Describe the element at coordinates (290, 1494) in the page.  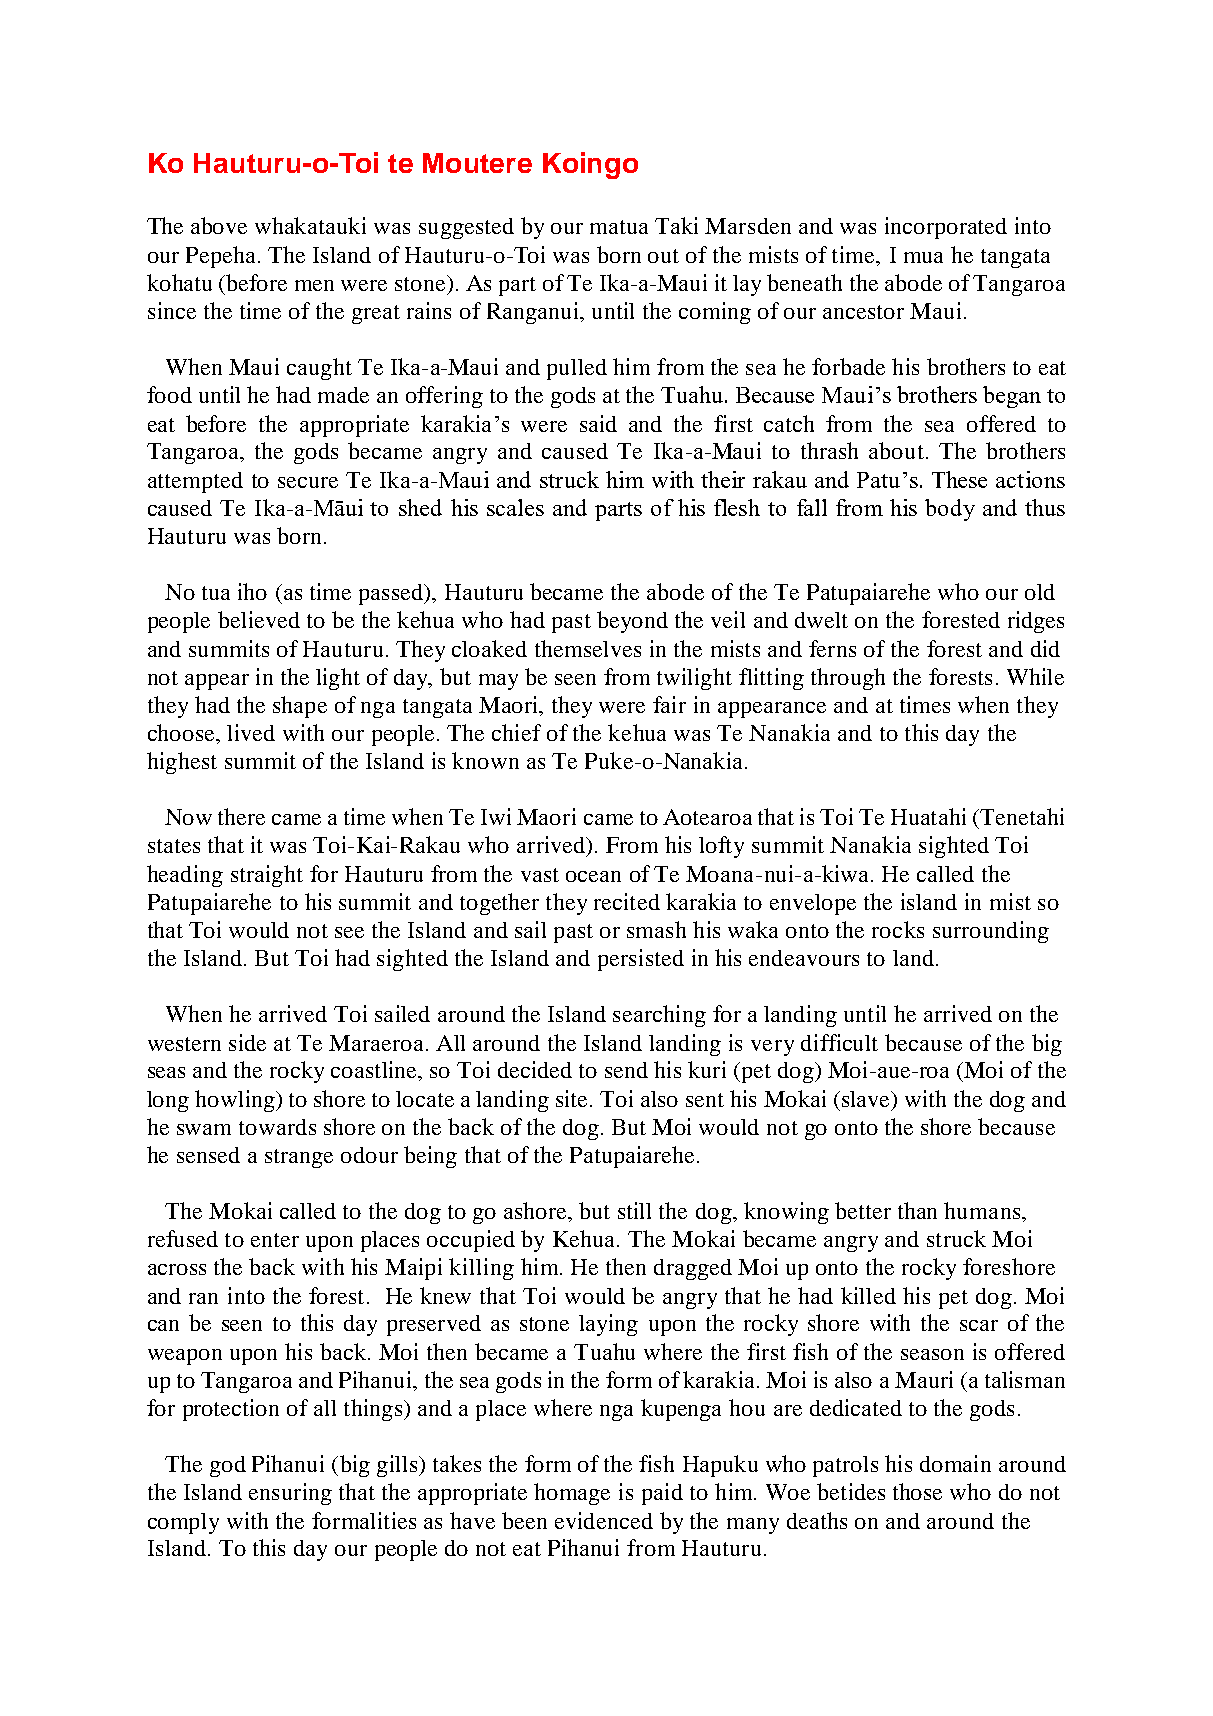
I see `ensuring` at that location.
